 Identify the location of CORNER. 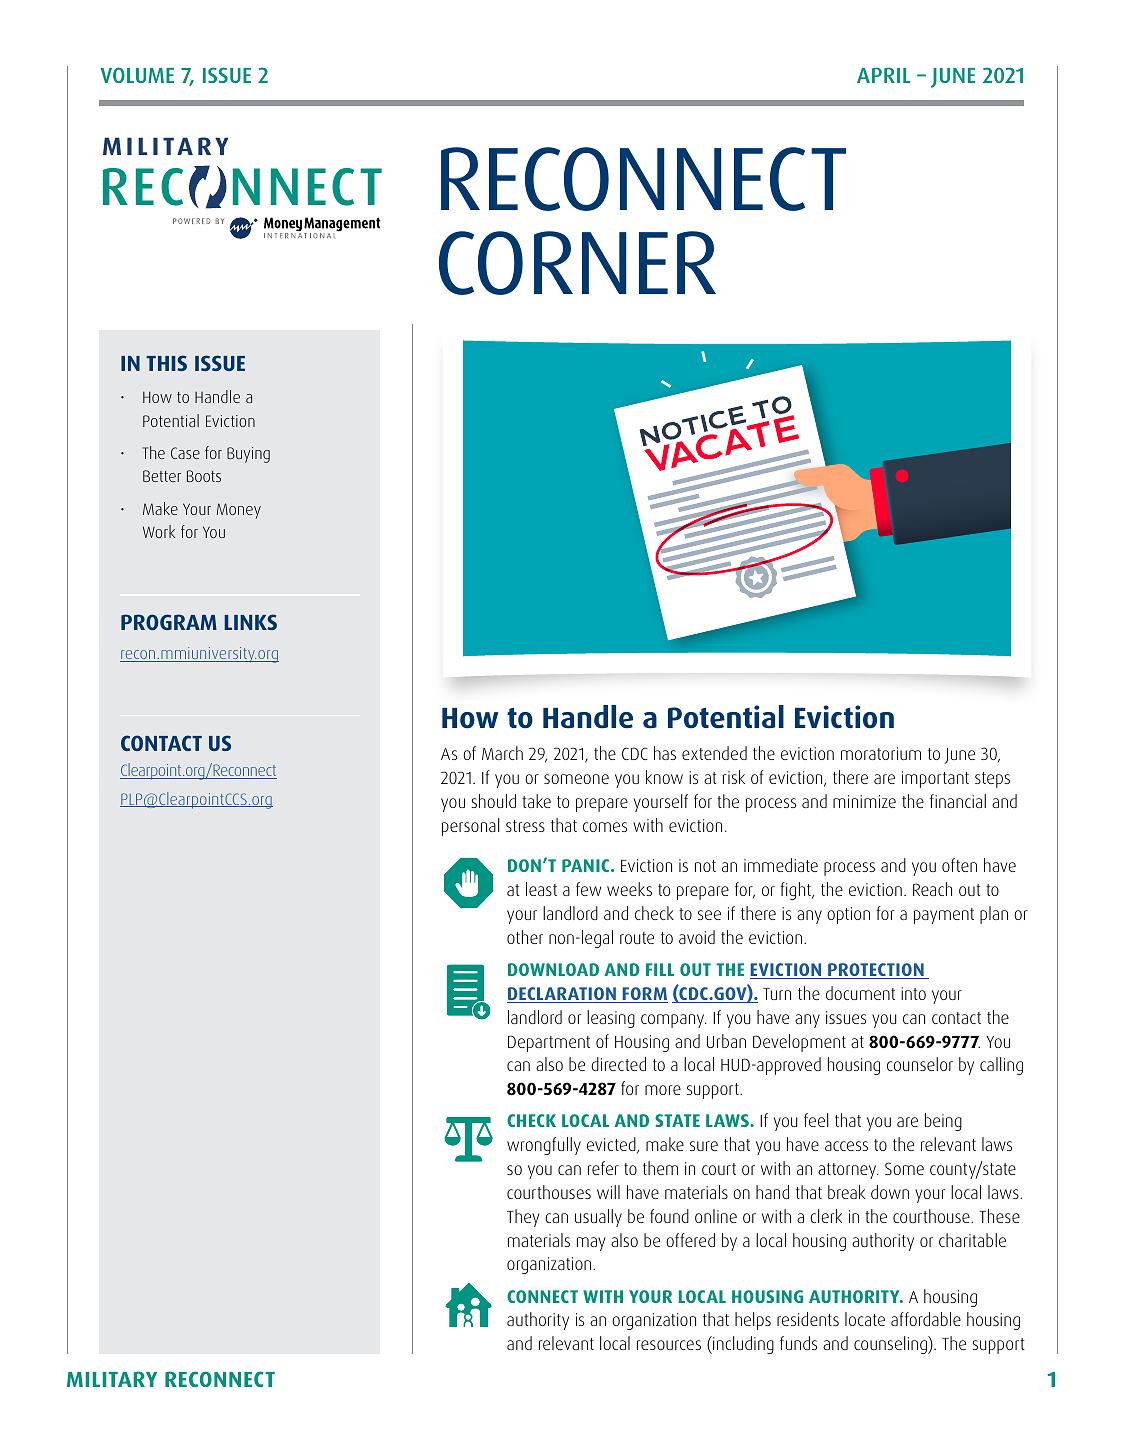
(577, 263).
